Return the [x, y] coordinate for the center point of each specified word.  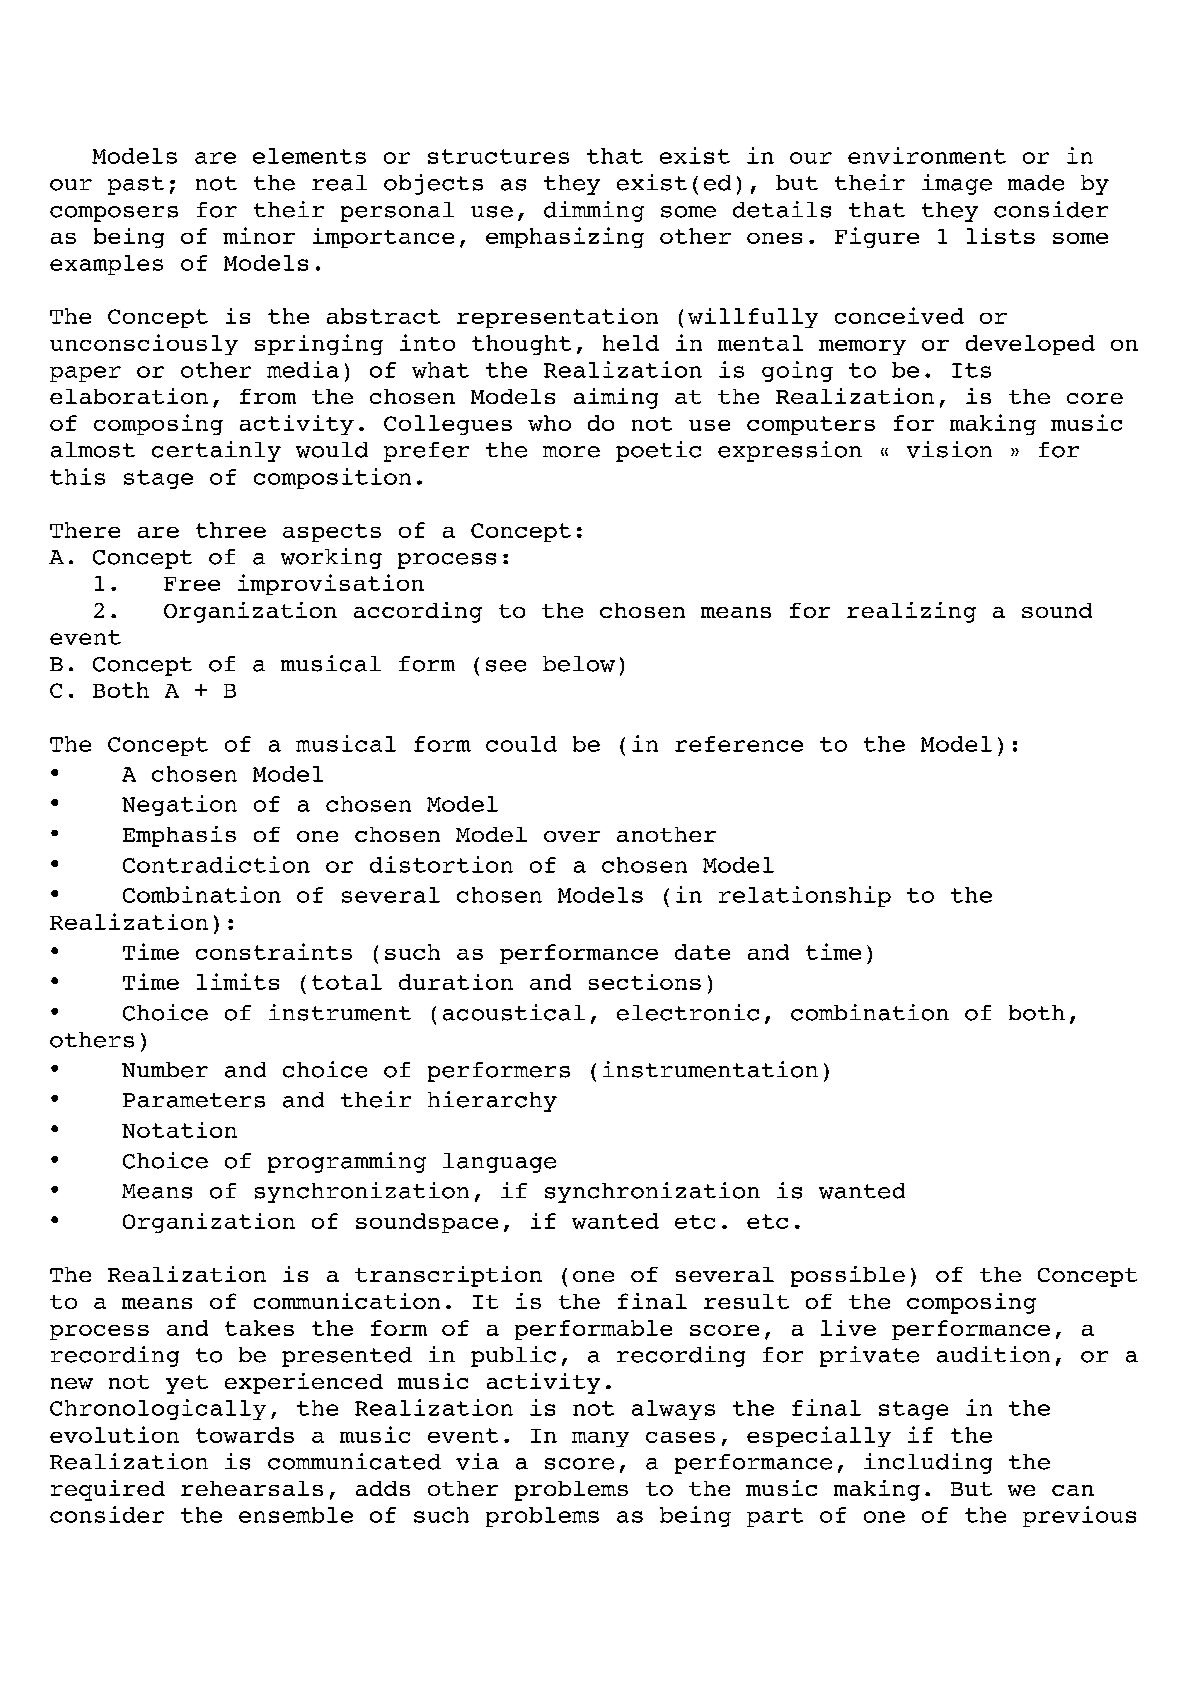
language [499, 1163]
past [136, 185]
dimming [594, 211]
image [957, 184]
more [571, 452]
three [231, 530]
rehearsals [252, 1488]
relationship [805, 896]
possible [848, 1276]
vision [949, 449]
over [572, 836]
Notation [179, 1130]
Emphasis [179, 836]
